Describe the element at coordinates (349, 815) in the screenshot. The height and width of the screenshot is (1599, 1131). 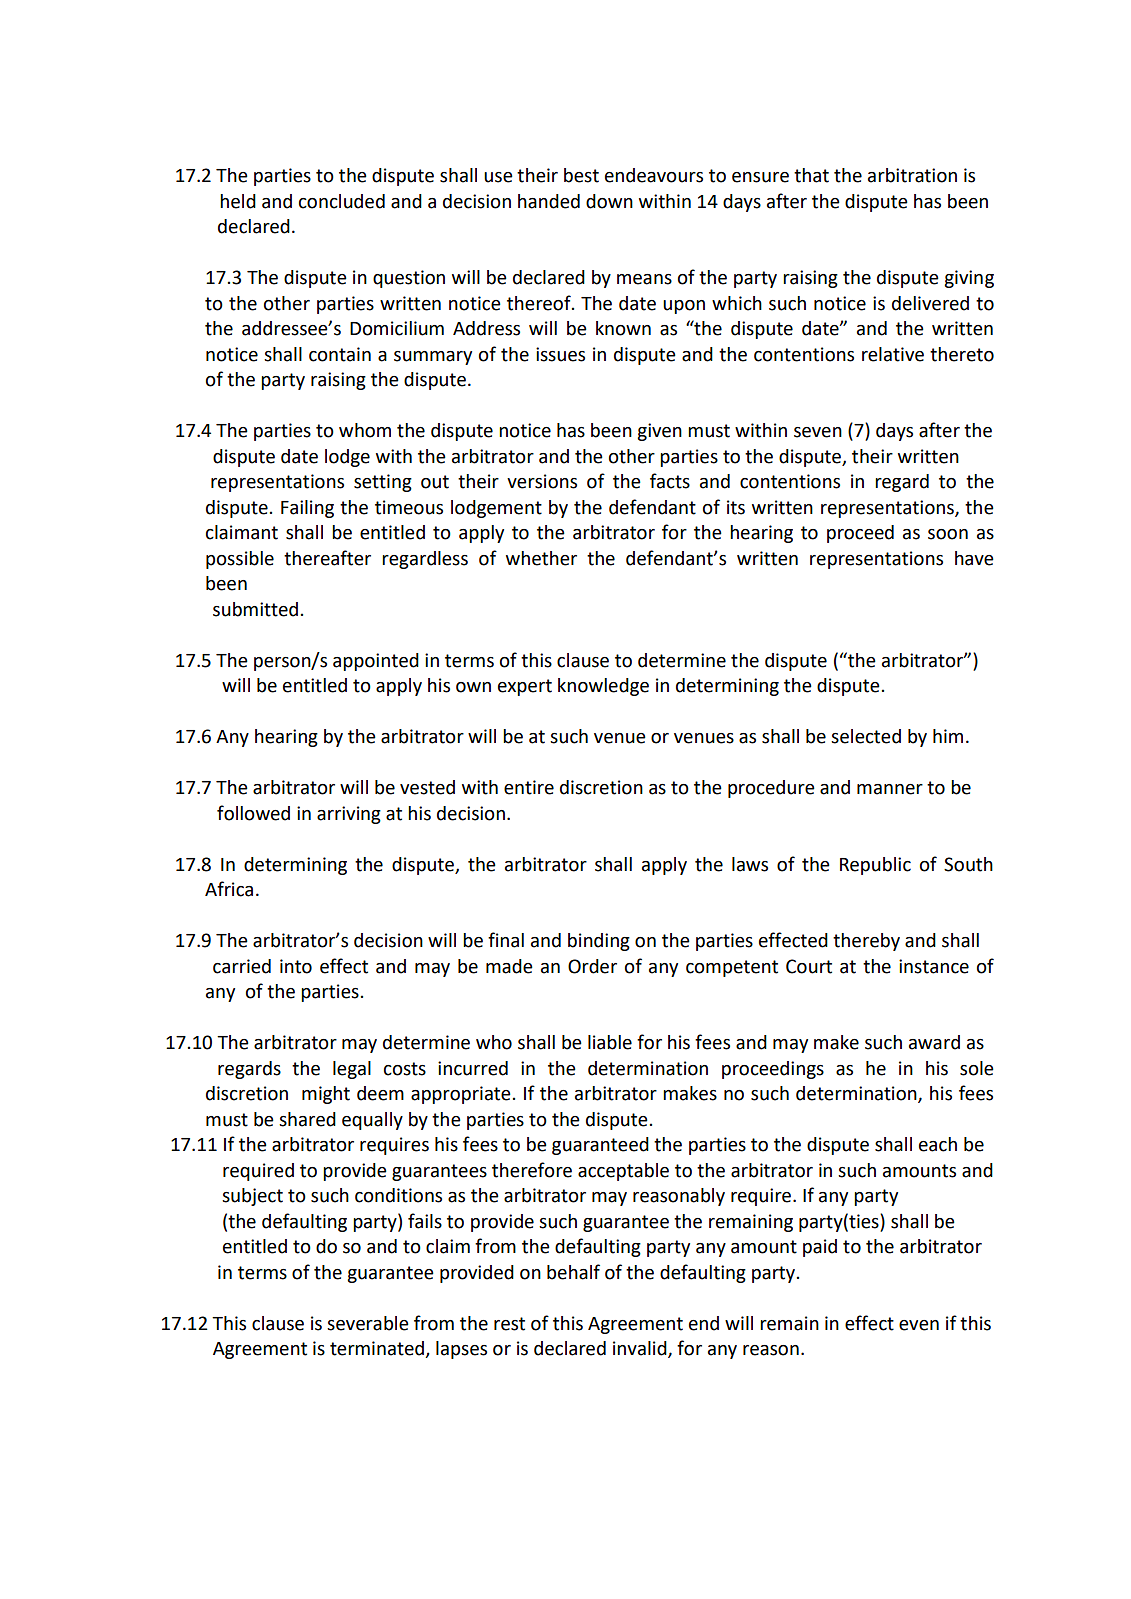
I see `arriving` at that location.
